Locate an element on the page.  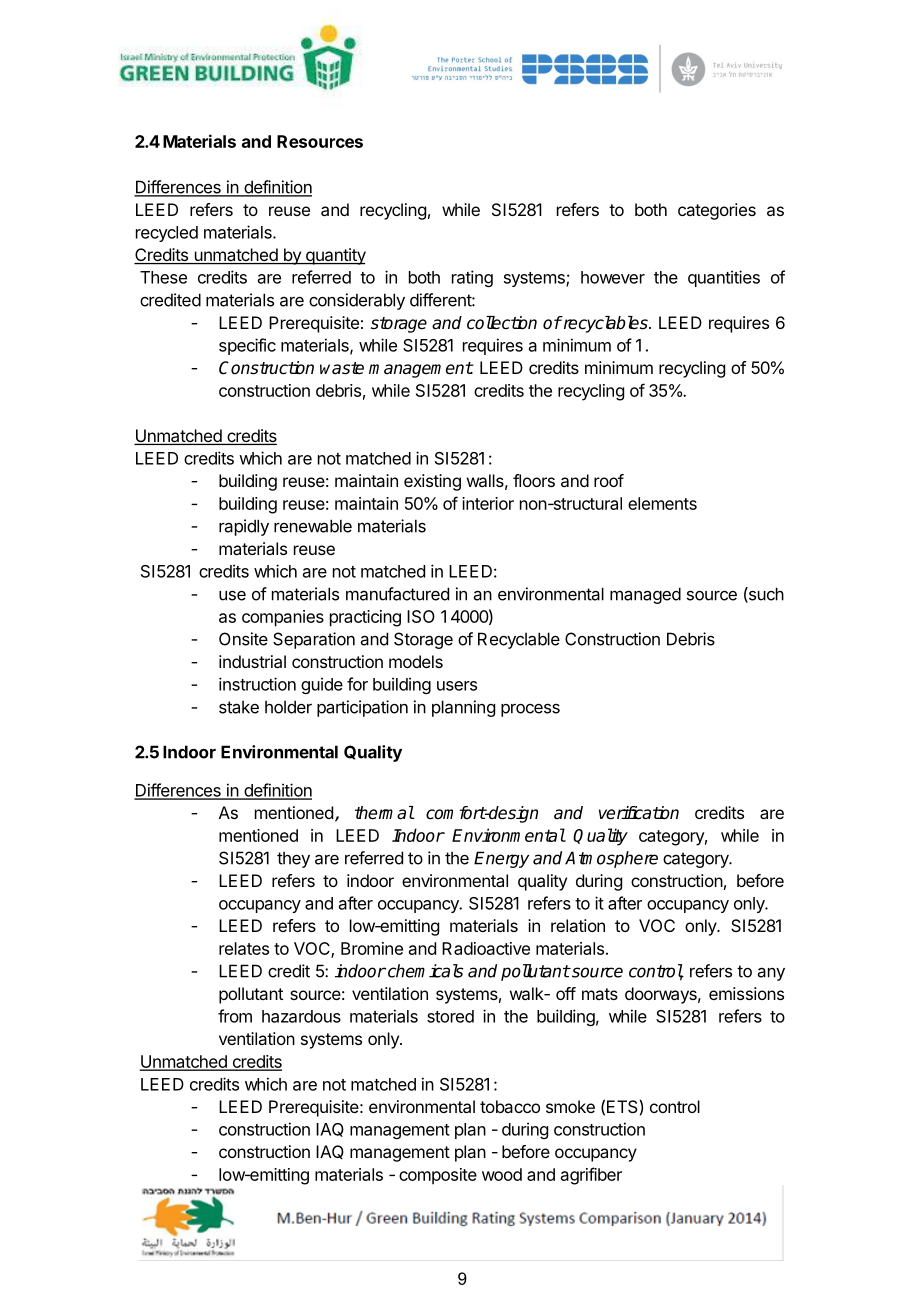
recycled is located at coordinates (167, 234).
